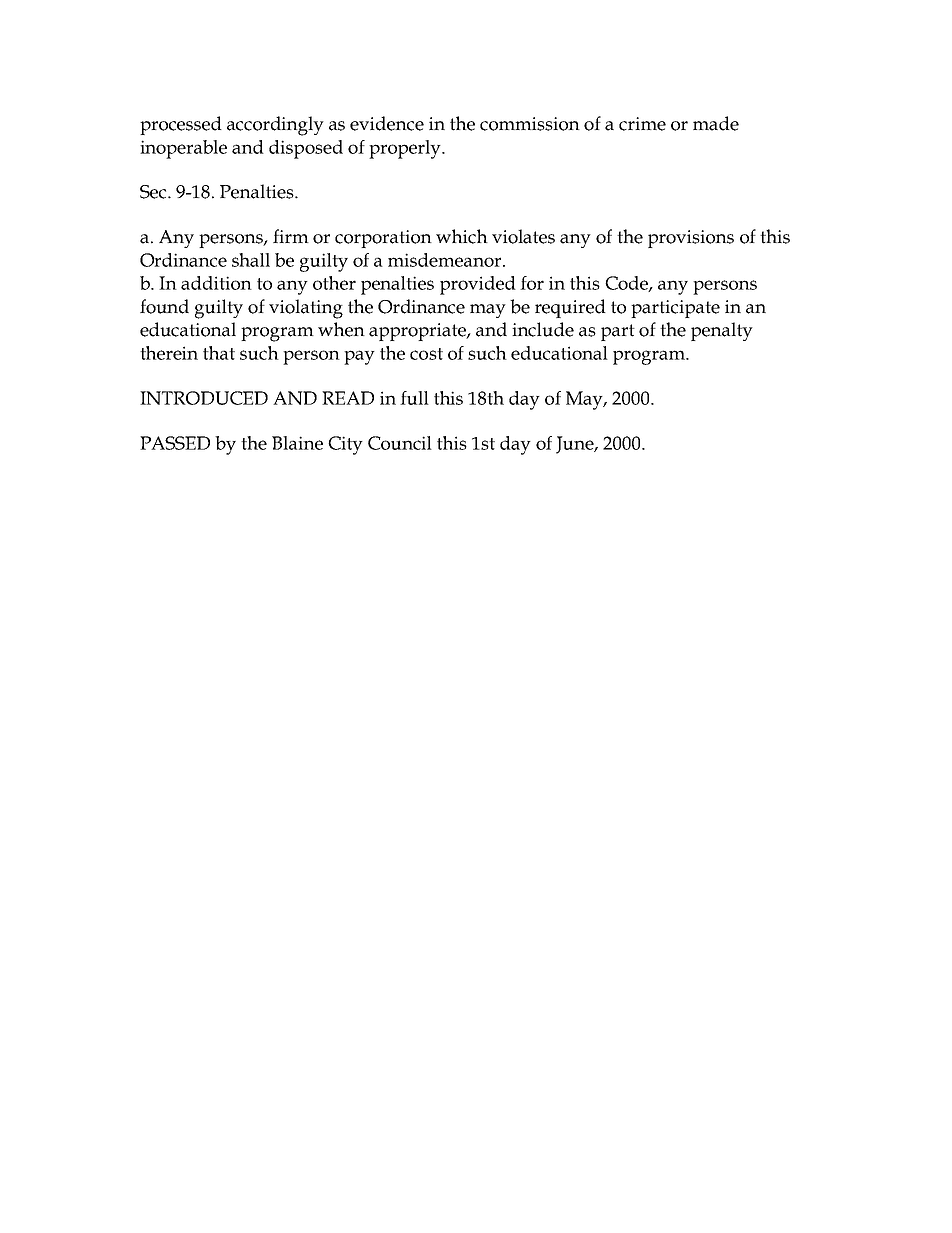  Describe the element at coordinates (181, 125) in the page. I see `processed` at that location.
